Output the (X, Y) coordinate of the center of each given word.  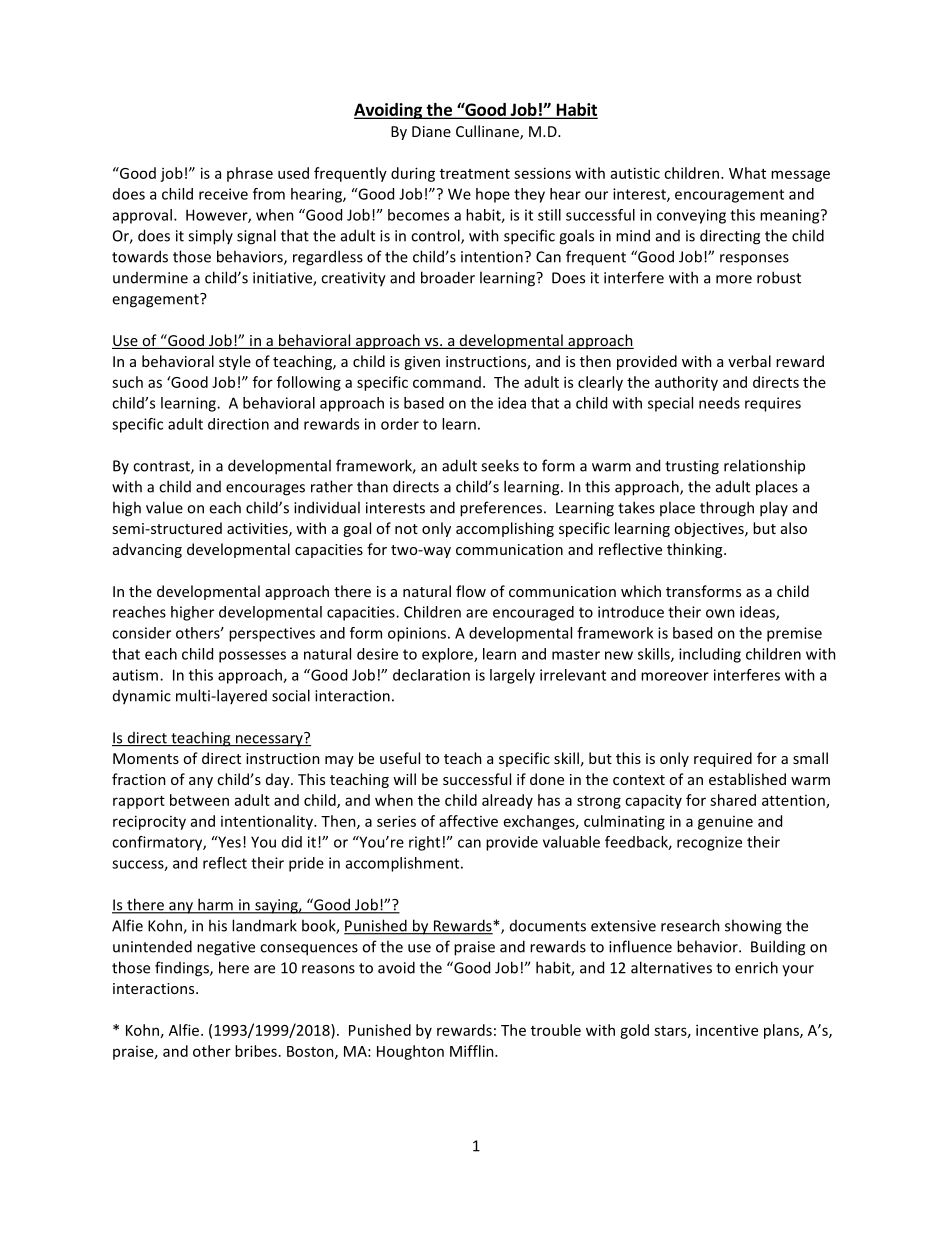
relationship (764, 466)
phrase (250, 174)
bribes (256, 1051)
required (723, 759)
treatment (475, 174)
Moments (146, 758)
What (747, 173)
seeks (500, 465)
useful (400, 758)
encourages (265, 490)
